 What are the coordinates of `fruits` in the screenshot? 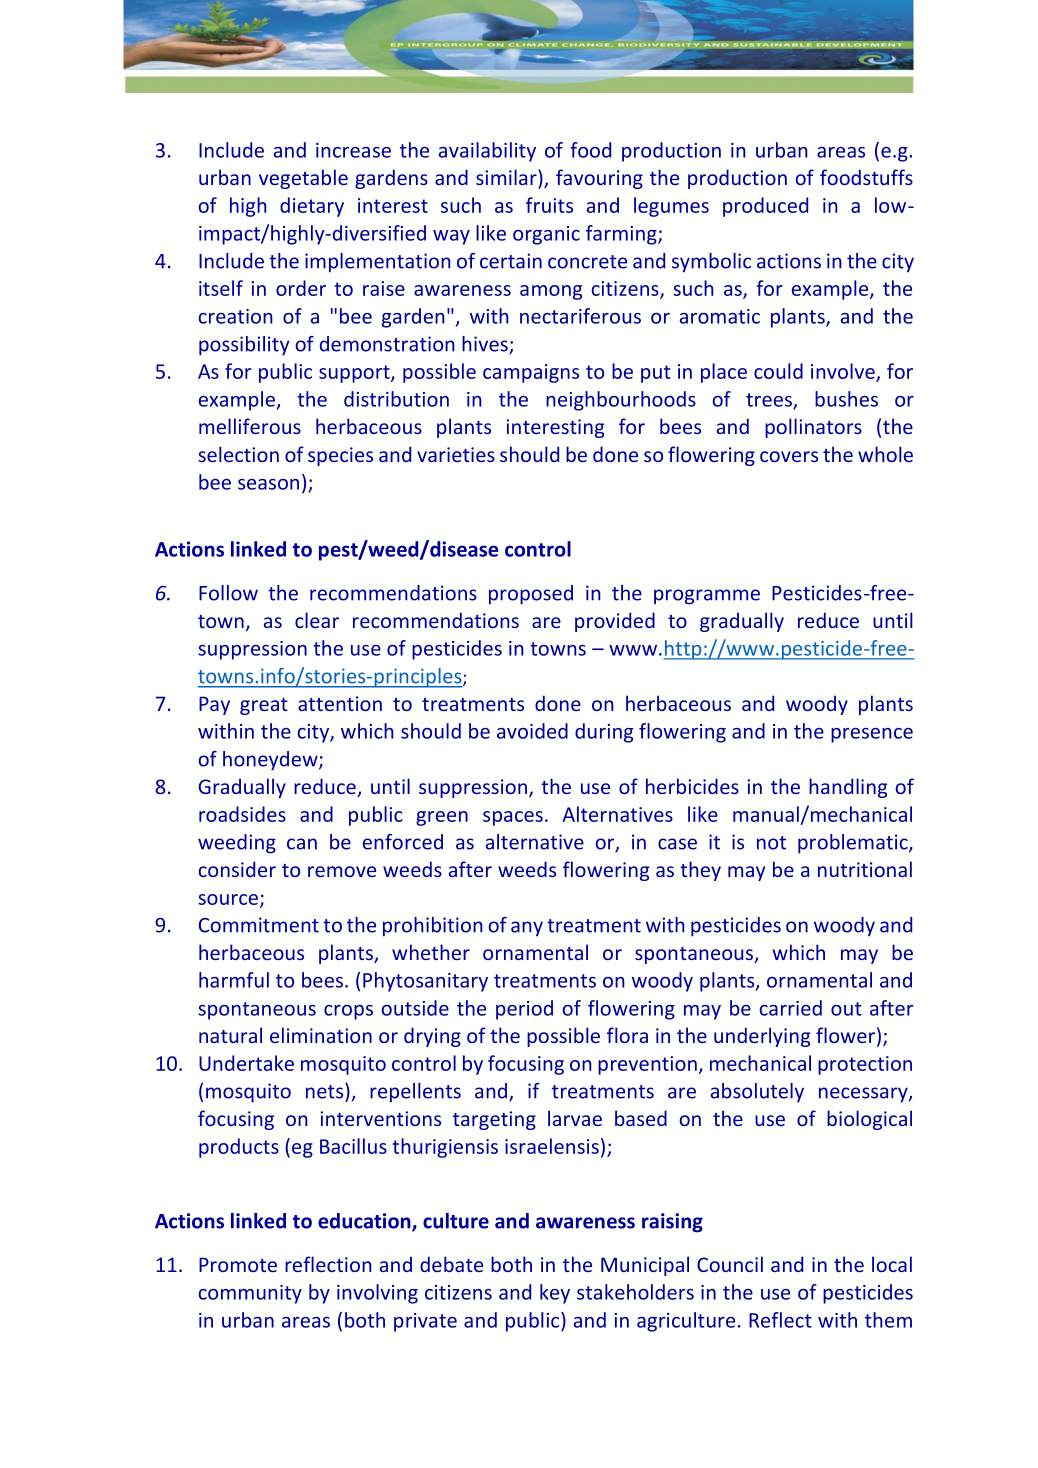 It's located at (549, 205).
